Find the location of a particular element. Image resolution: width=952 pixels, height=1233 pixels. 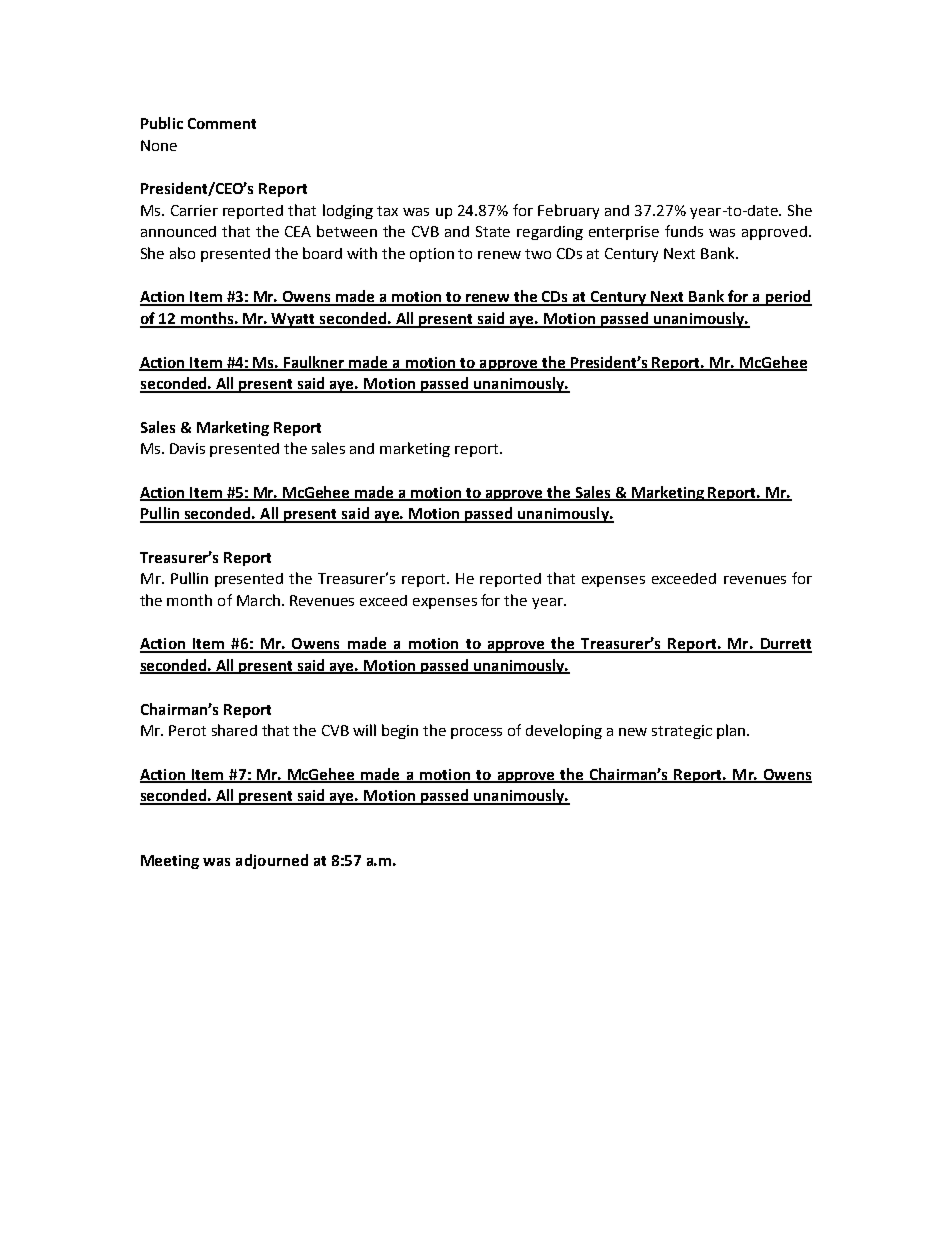

Meeting is located at coordinates (170, 862).
